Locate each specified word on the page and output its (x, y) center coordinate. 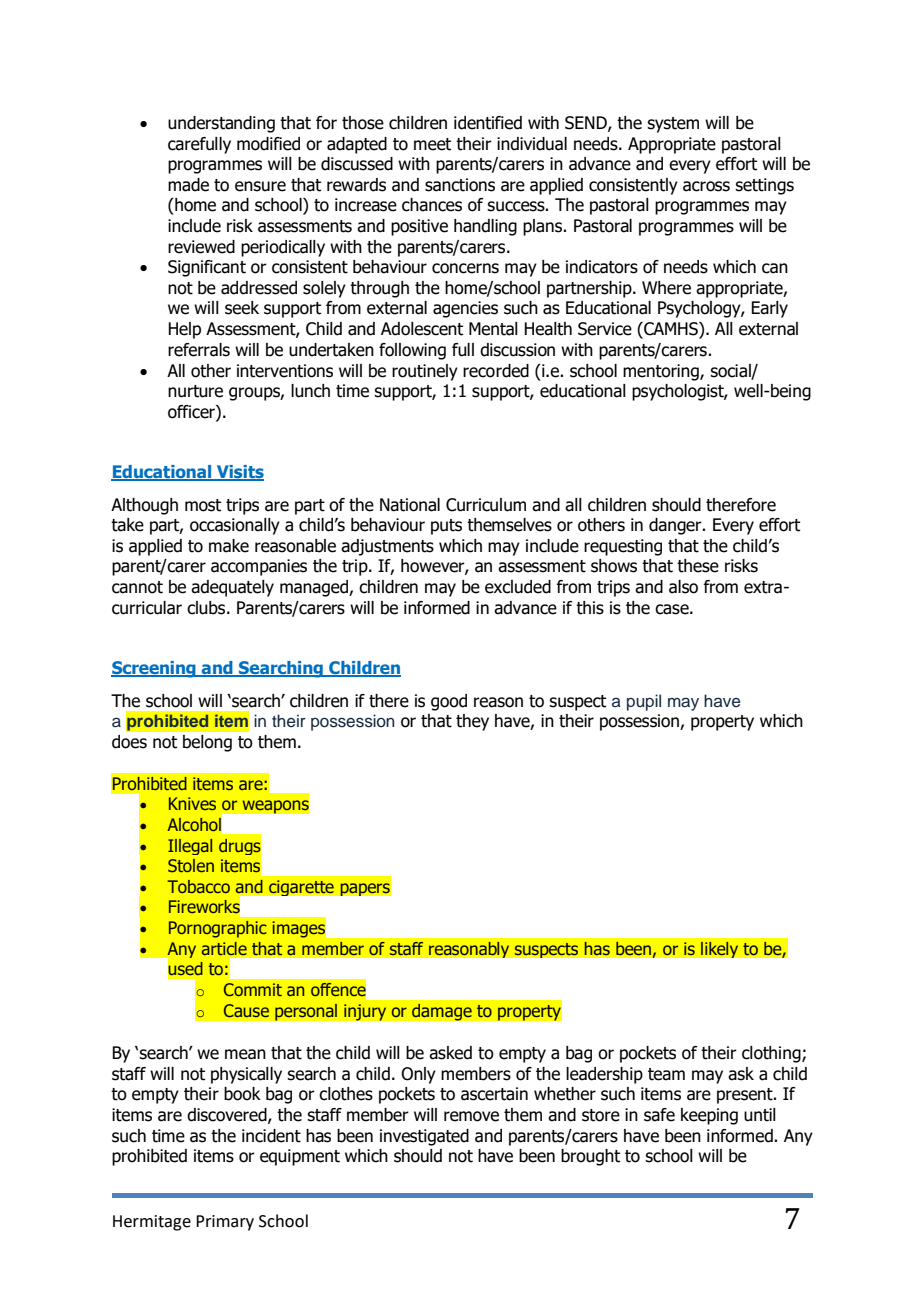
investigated (424, 1137)
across (706, 186)
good (449, 702)
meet (432, 144)
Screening (154, 669)
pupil (644, 702)
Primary (225, 1223)
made (188, 185)
